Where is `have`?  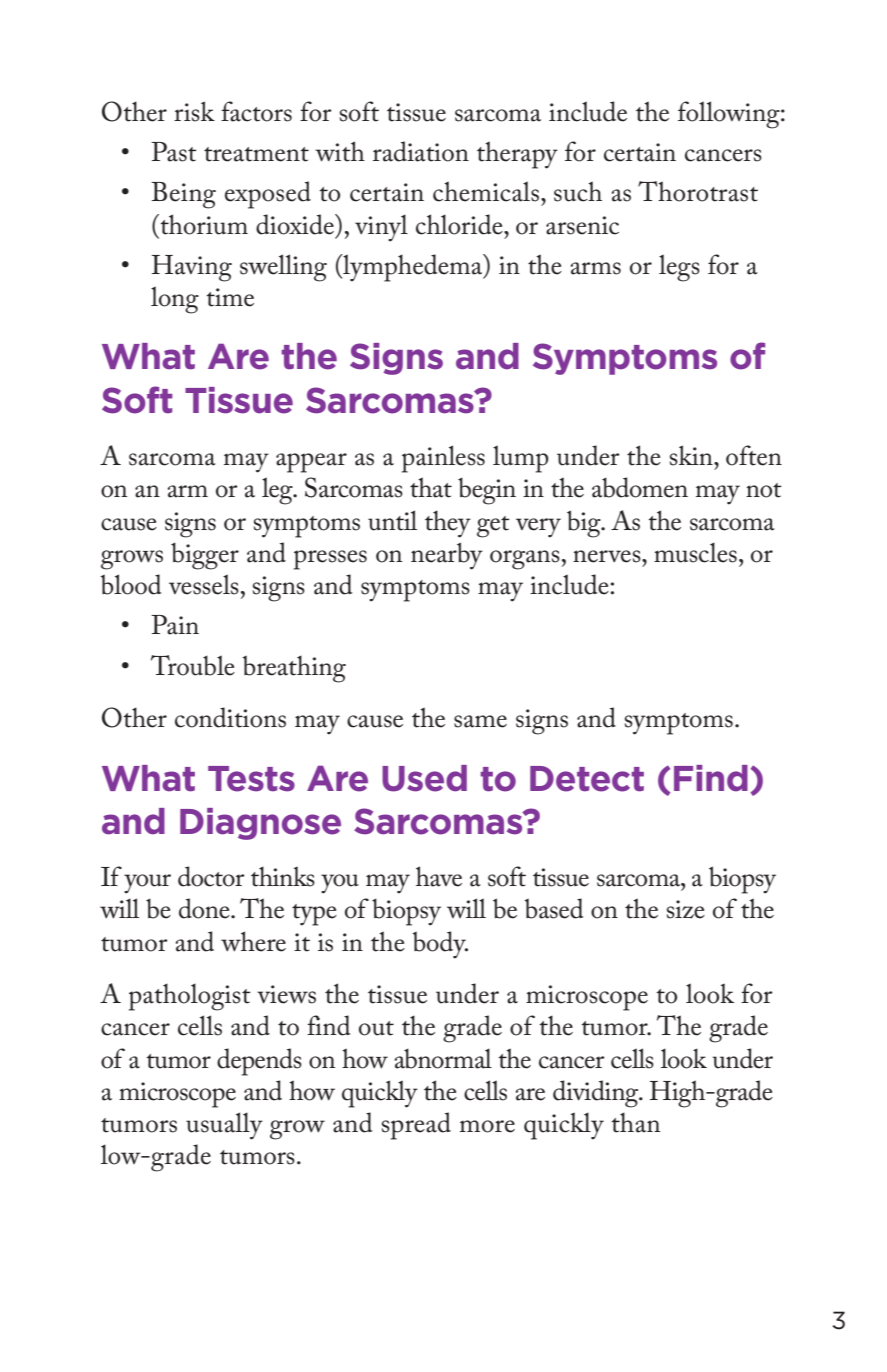
have is located at coordinates (439, 876).
